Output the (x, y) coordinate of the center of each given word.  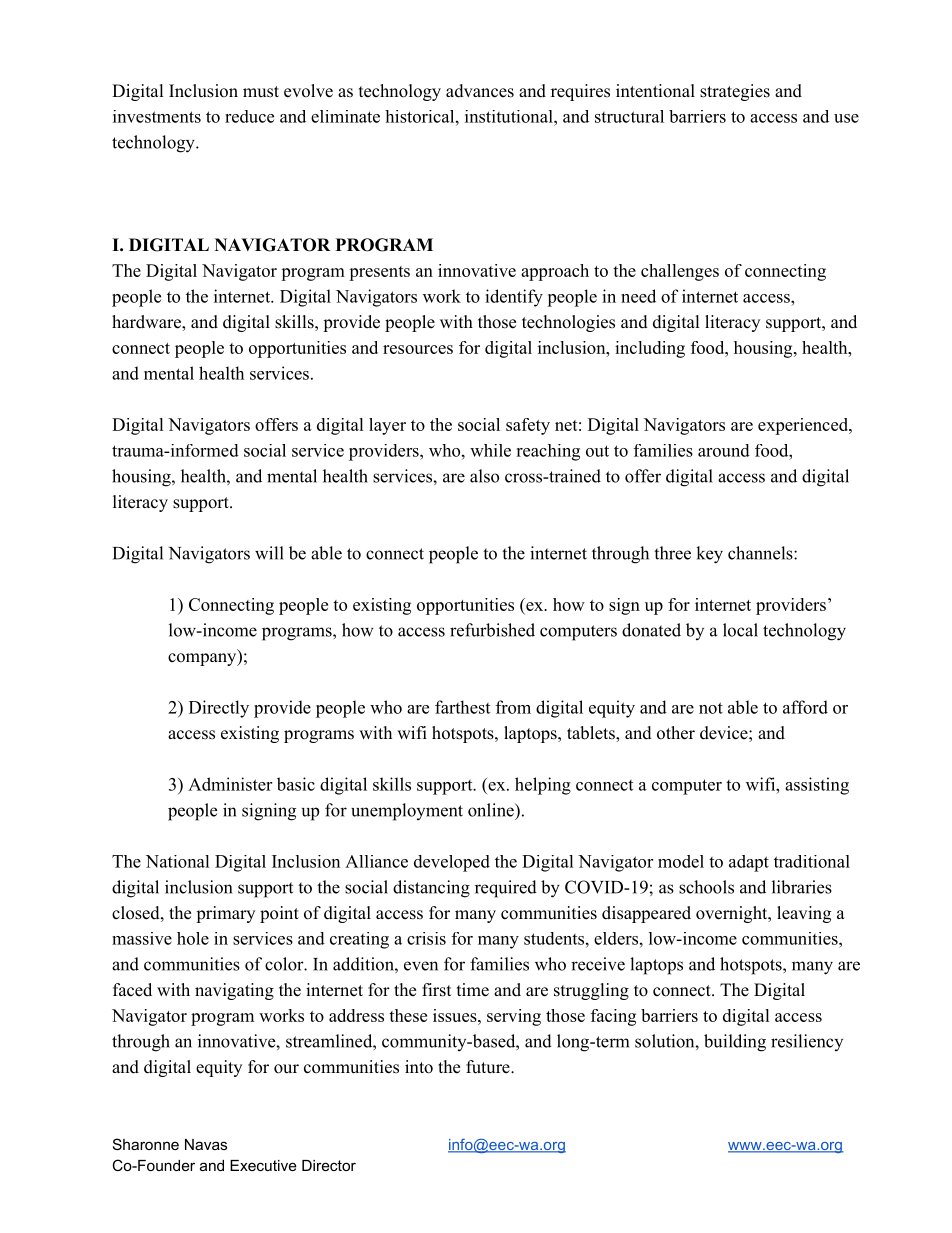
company (203, 659)
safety (528, 426)
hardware (147, 323)
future (489, 1067)
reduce (249, 116)
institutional (510, 116)
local (740, 630)
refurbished (492, 630)
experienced (804, 426)
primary (225, 914)
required (506, 889)
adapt (749, 863)
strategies (735, 92)
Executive (263, 1165)
